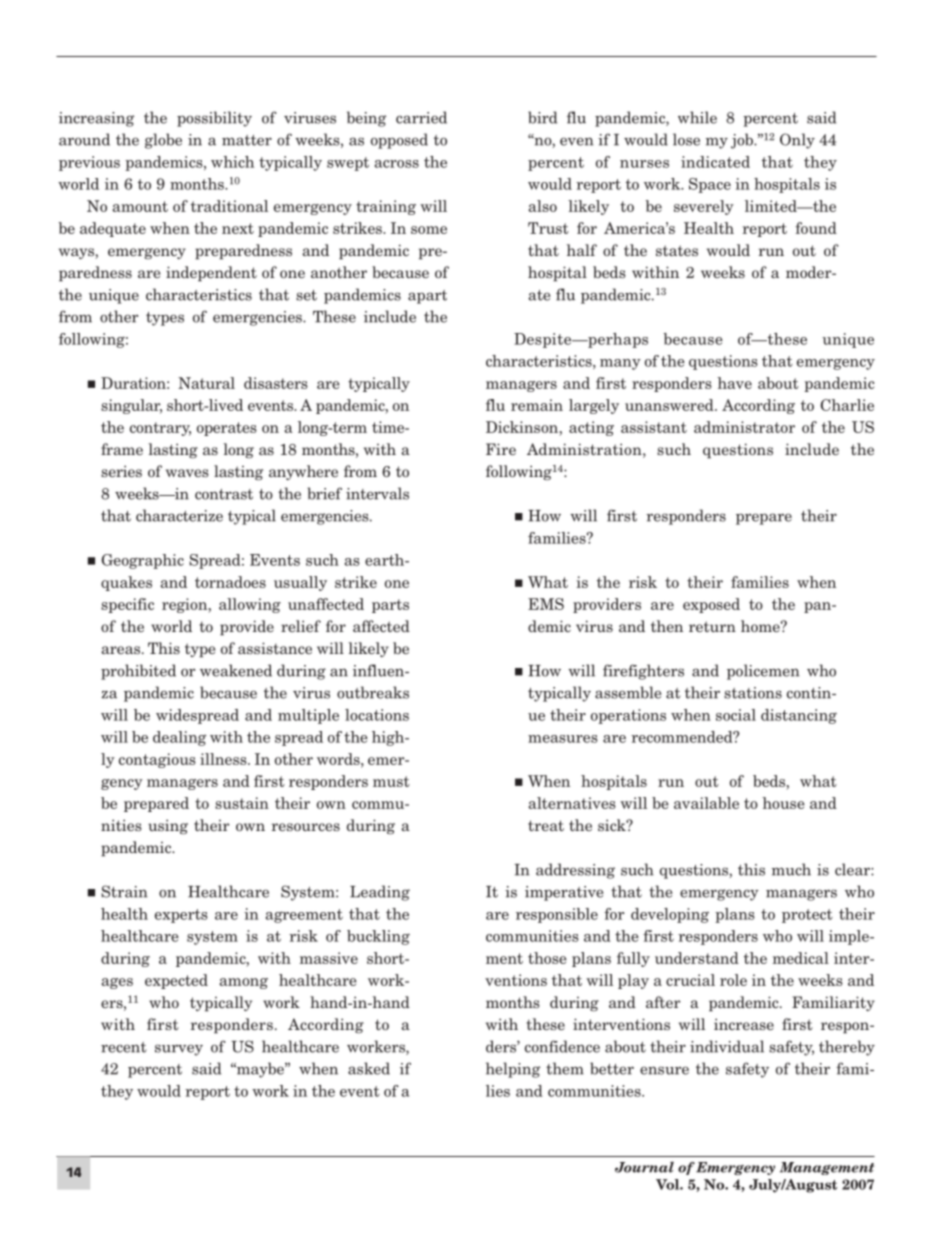 The width and height of the document is (952, 1237). I want to click on carried, so click(421, 117).
